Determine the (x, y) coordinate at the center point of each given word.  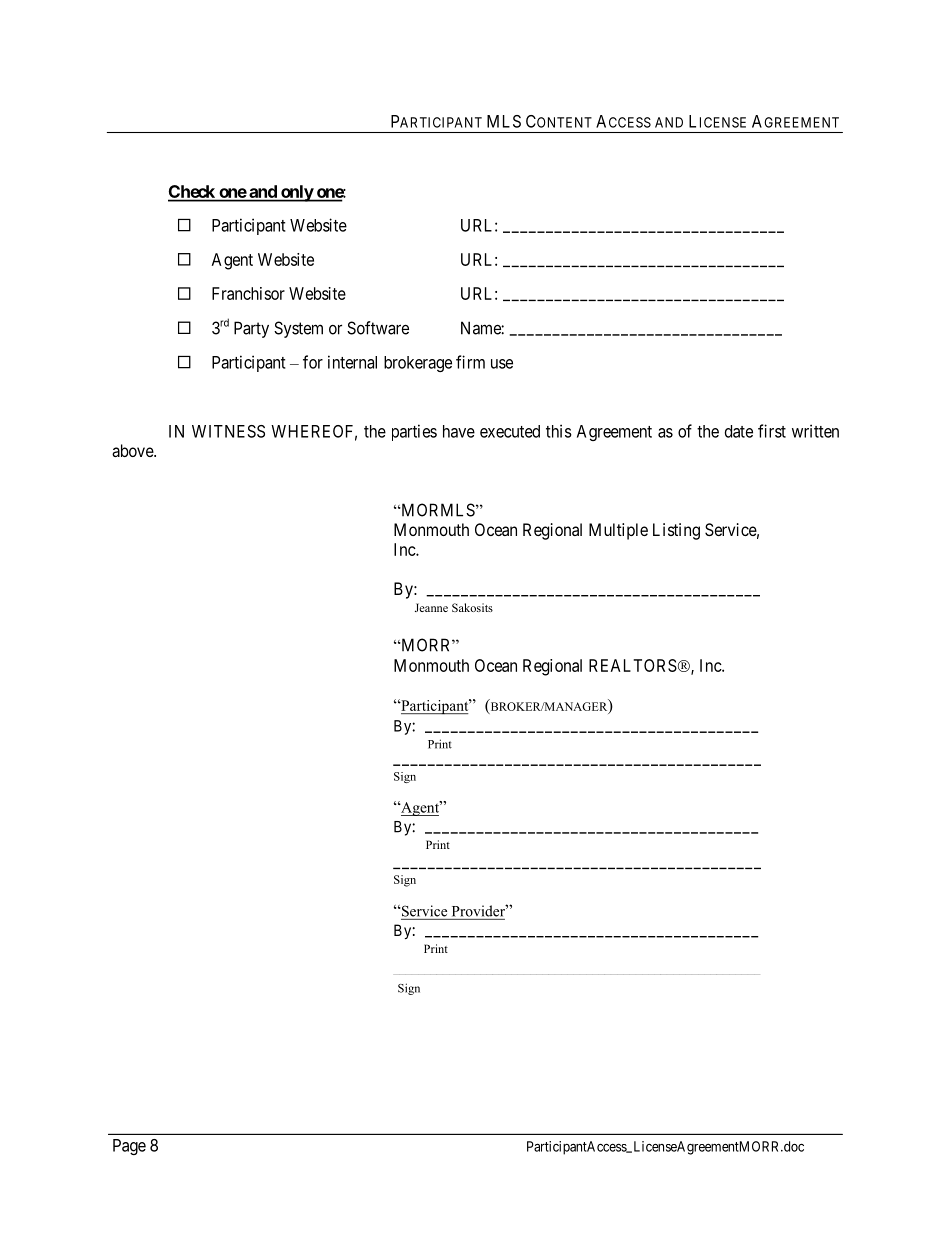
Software (378, 328)
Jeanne (431, 607)
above (133, 450)
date (739, 431)
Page (129, 1147)
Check (192, 193)
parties (414, 432)
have (459, 431)
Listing (676, 531)
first (772, 431)
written (815, 431)
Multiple (618, 531)
